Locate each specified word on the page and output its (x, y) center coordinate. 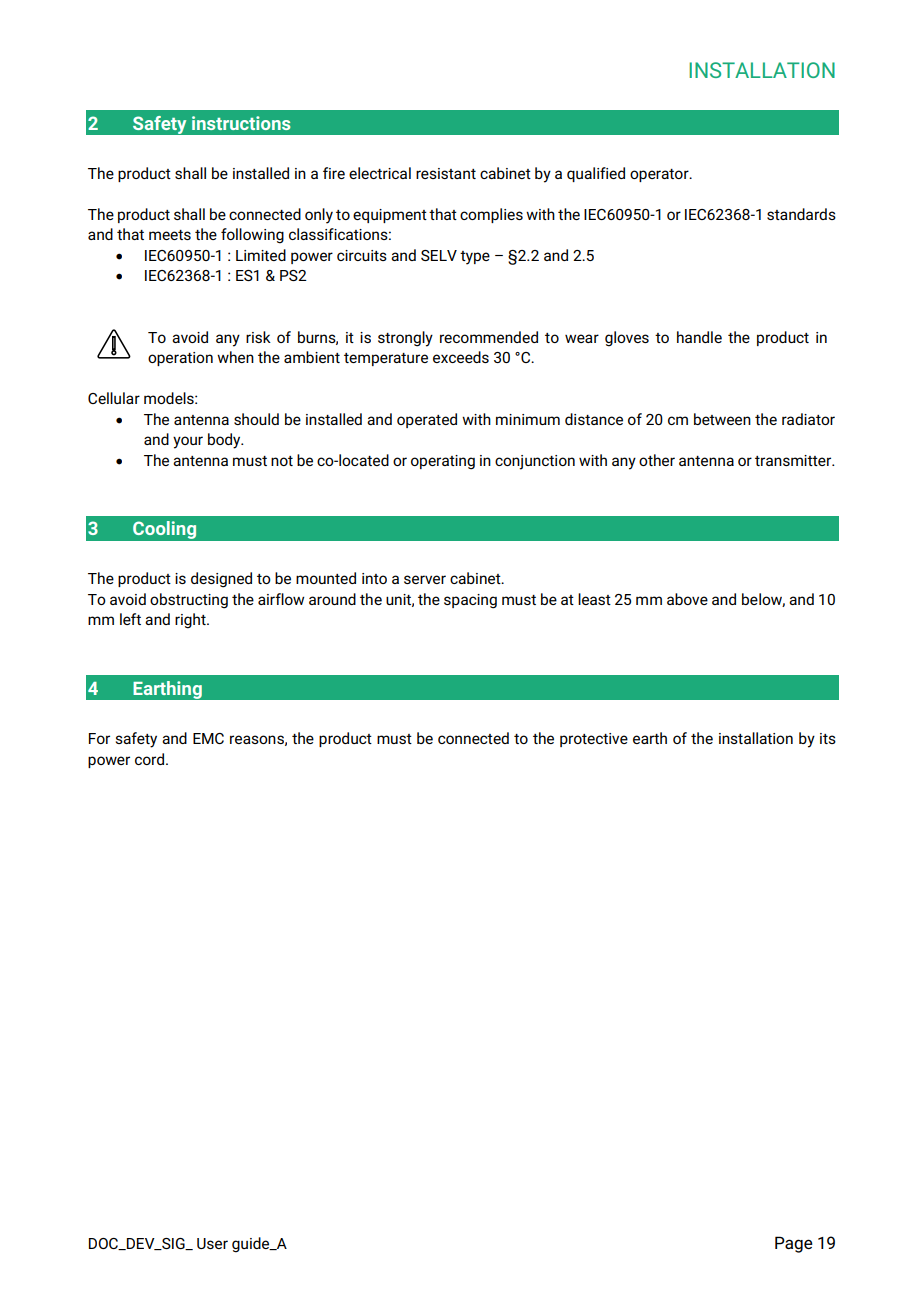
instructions (241, 123)
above (687, 599)
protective (594, 740)
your (188, 442)
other (657, 460)
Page (794, 1244)
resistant (446, 173)
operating (443, 462)
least (594, 599)
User (212, 1243)
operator (660, 175)
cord (151, 759)
